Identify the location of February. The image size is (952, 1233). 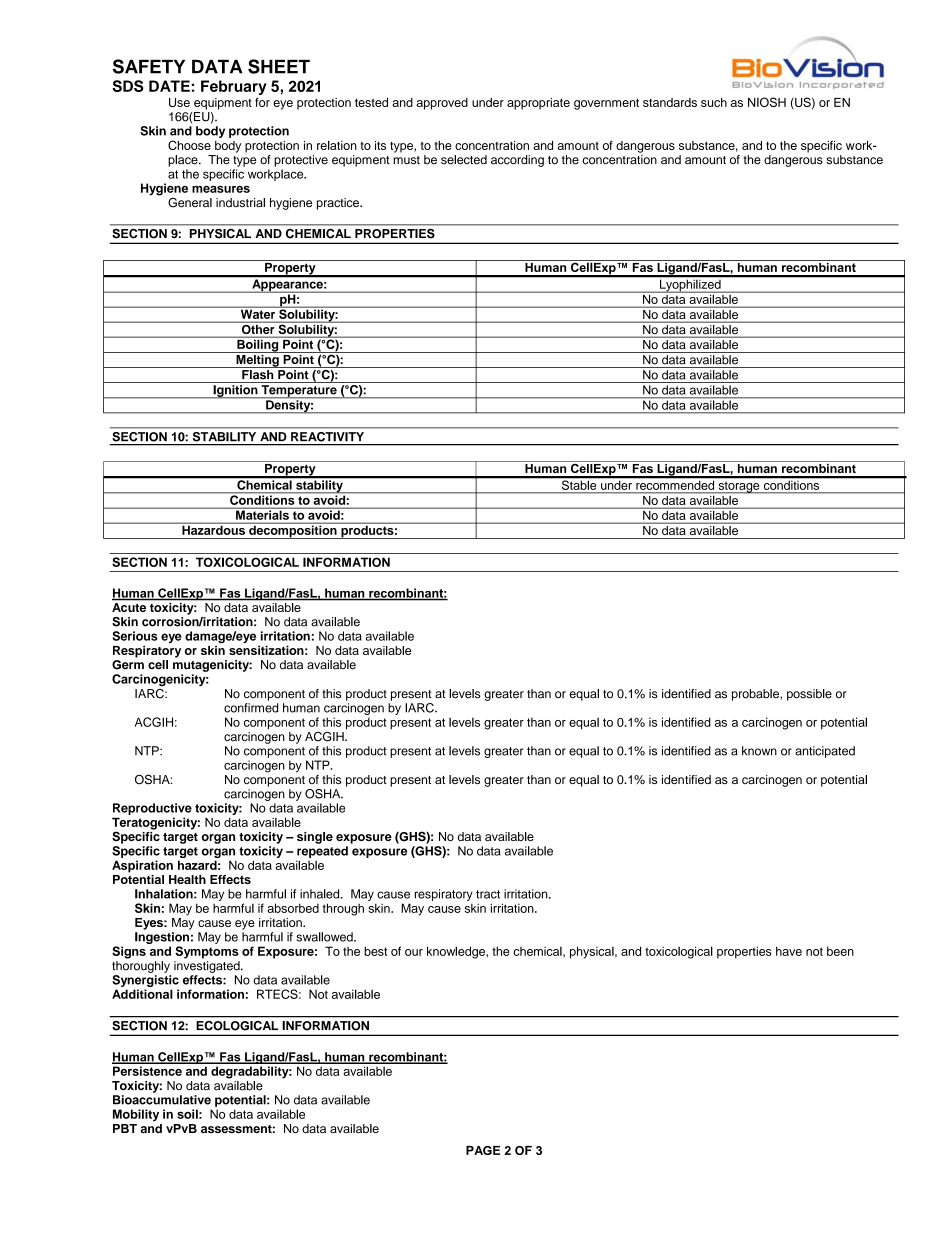
(234, 87).
